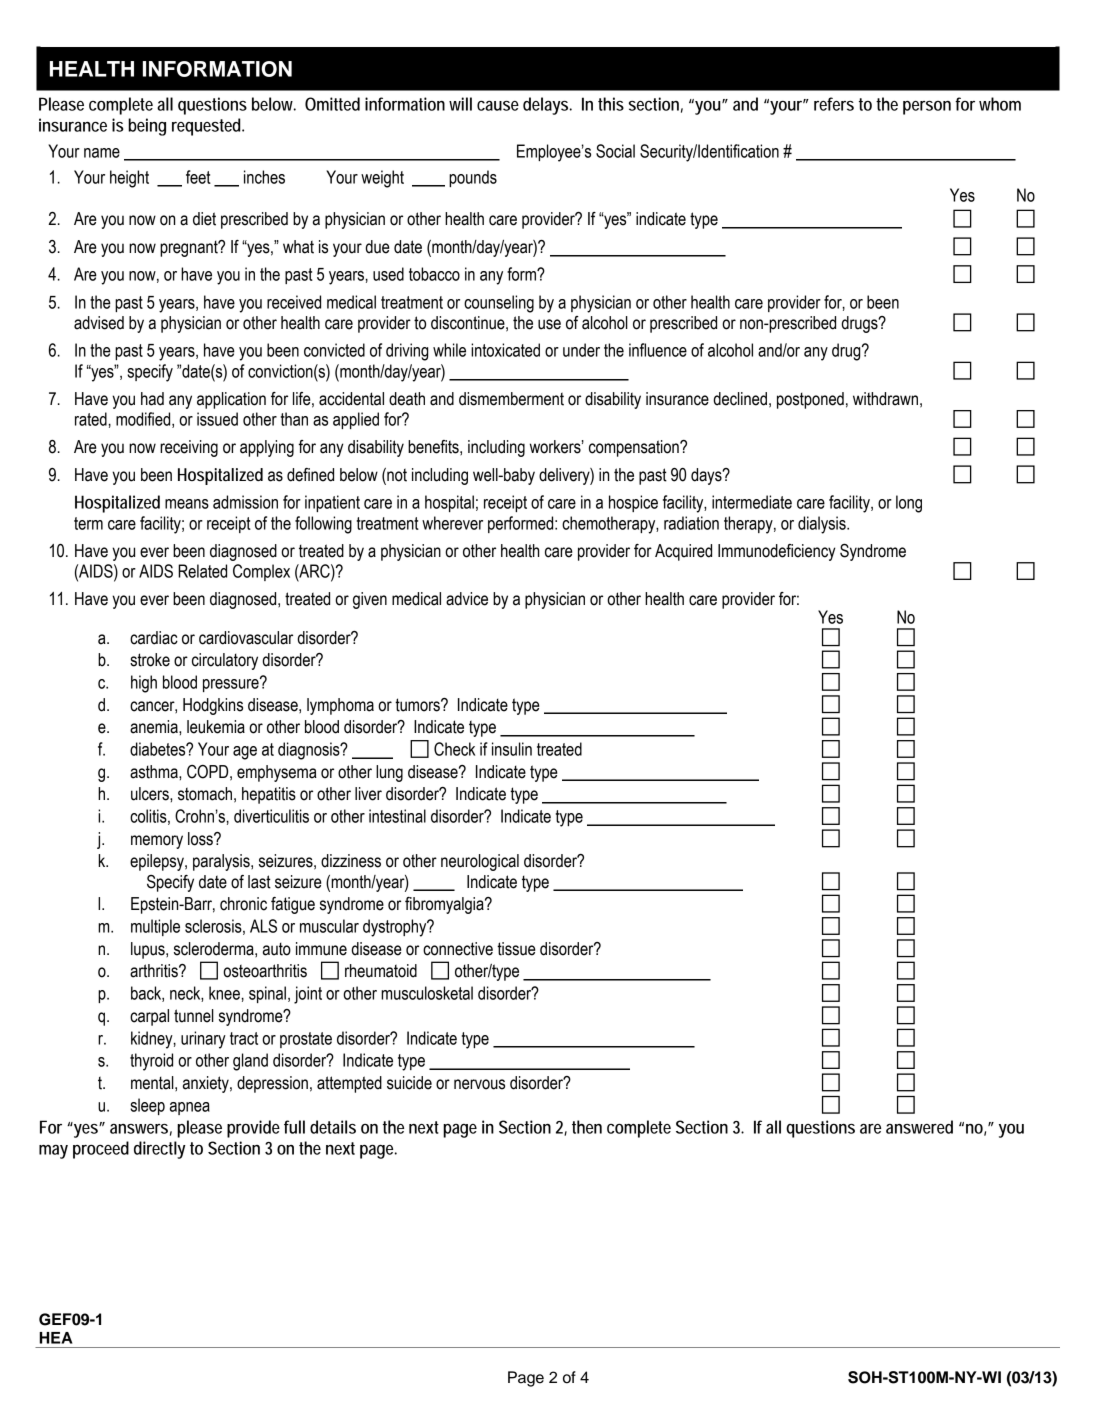 The width and height of the page is (1096, 1419). Describe the element at coordinates (927, 108) in the page. I see `person` at that location.
